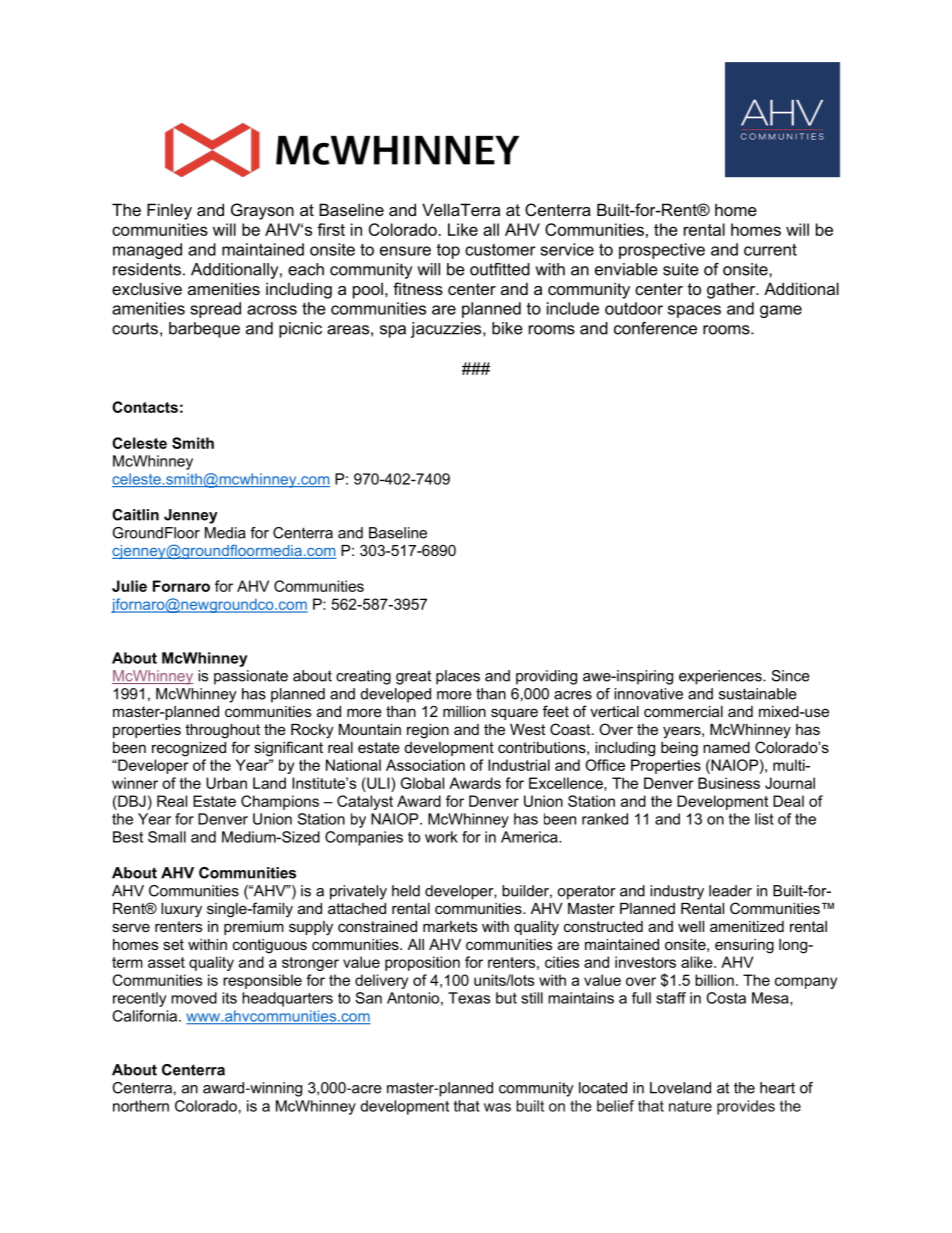  I want to click on was, so click(497, 1107).
